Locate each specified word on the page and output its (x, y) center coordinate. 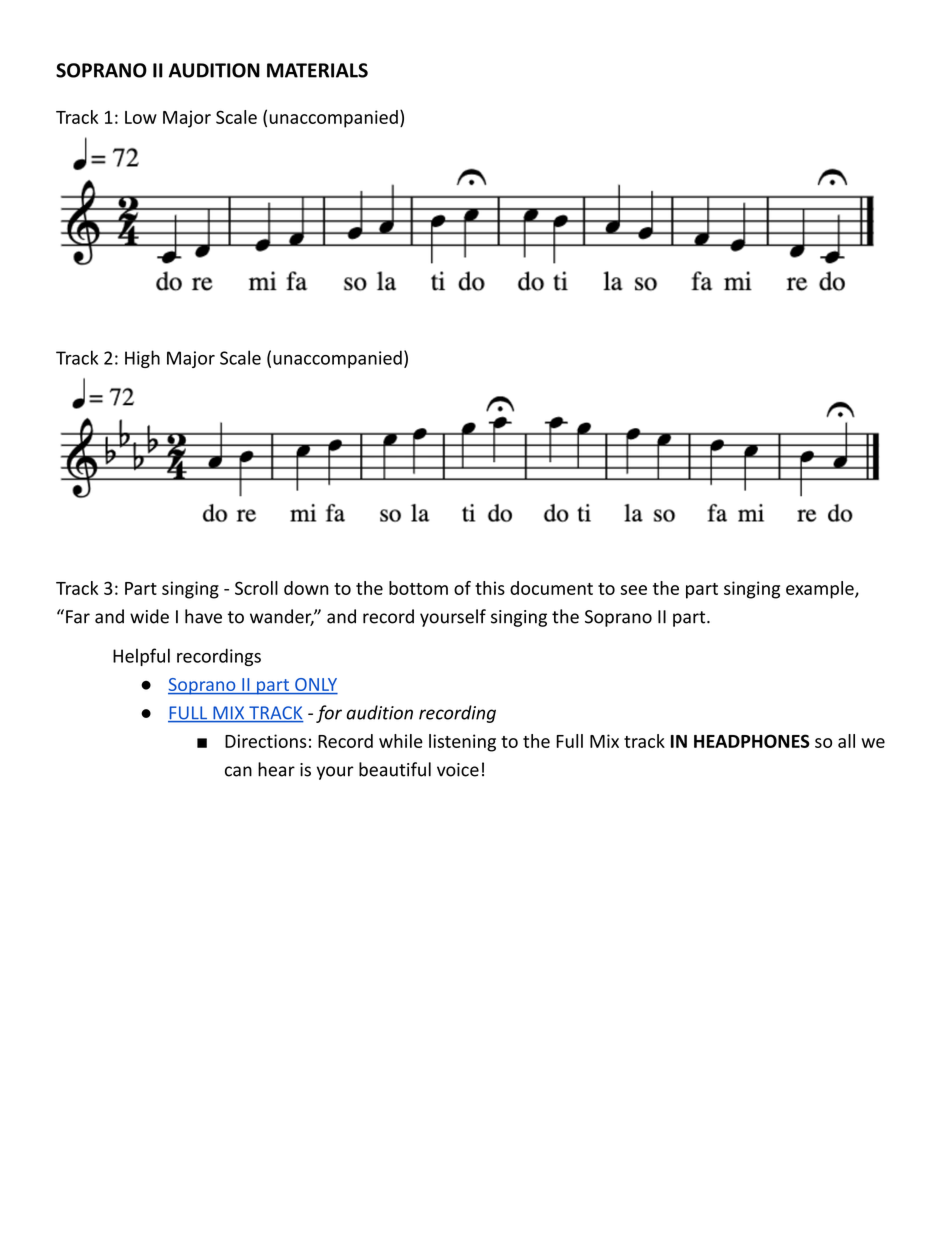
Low (141, 117)
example (821, 590)
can (238, 771)
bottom (418, 588)
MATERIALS (317, 70)
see (633, 590)
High (142, 359)
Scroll (256, 588)
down (306, 588)
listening (462, 743)
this (490, 588)
